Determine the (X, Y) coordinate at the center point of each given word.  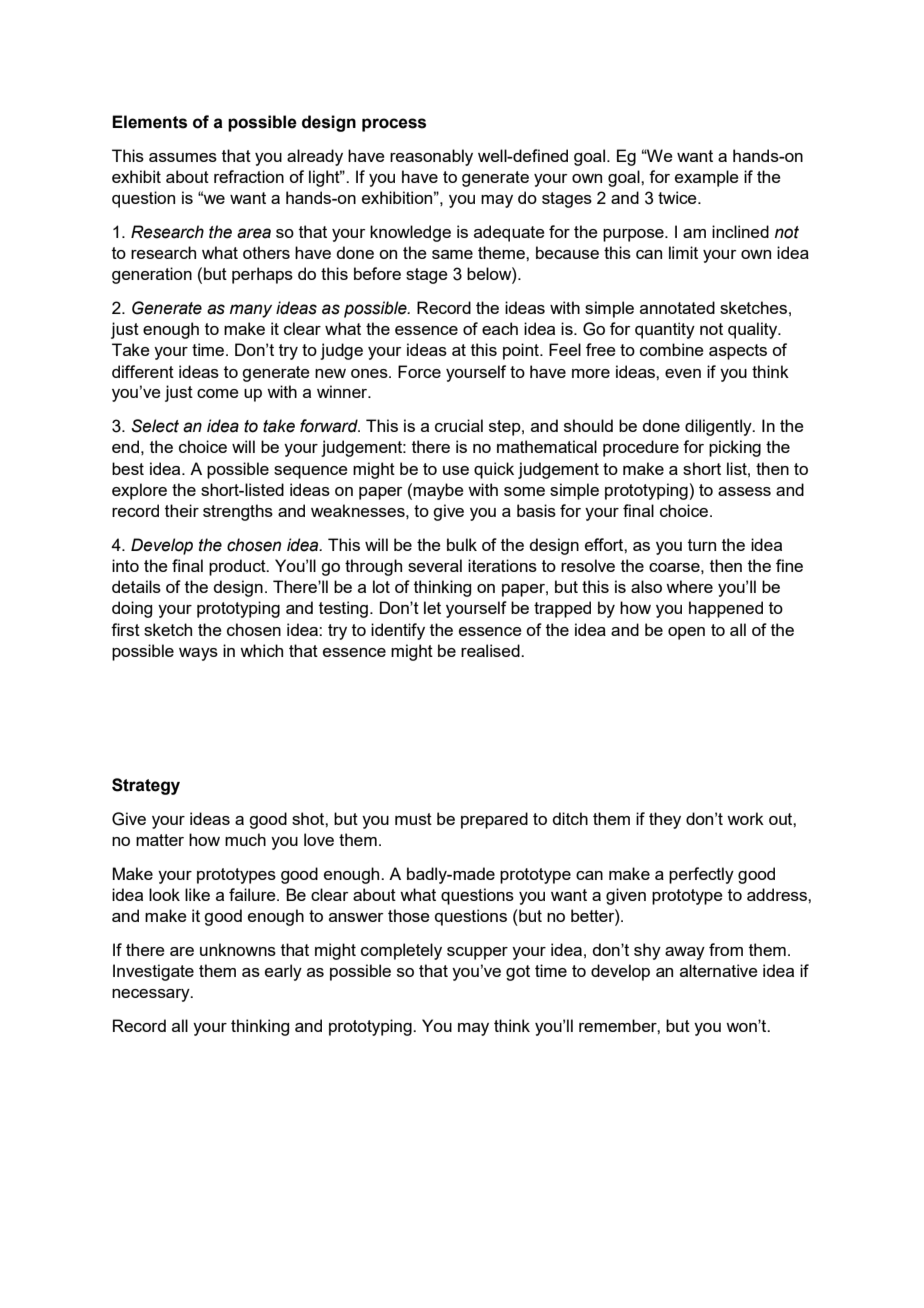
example (707, 178)
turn (702, 545)
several (435, 565)
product (238, 567)
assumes (183, 157)
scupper (477, 953)
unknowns (238, 949)
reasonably (431, 157)
